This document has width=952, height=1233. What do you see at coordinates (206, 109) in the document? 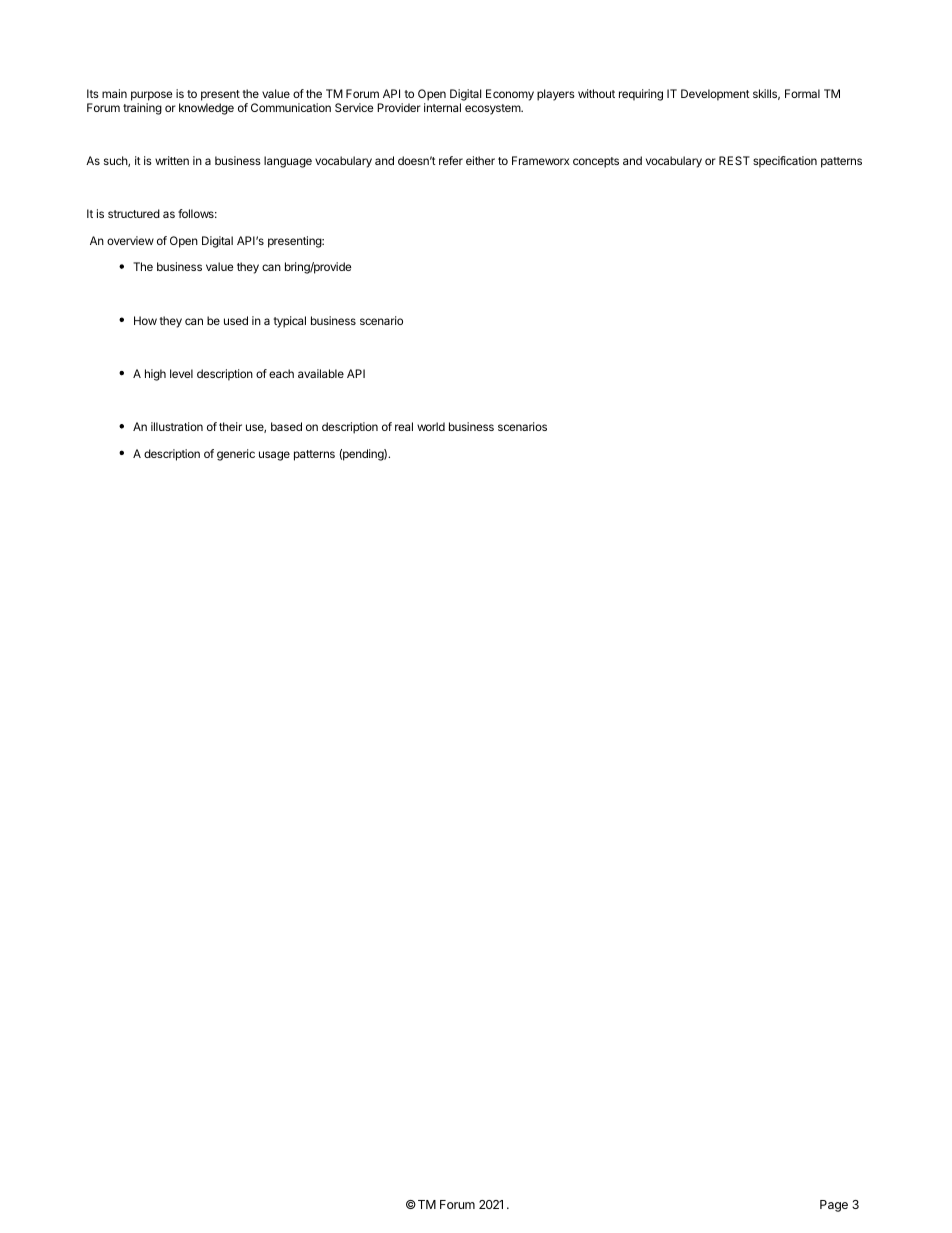
I see `knowledge` at bounding box center [206, 109].
